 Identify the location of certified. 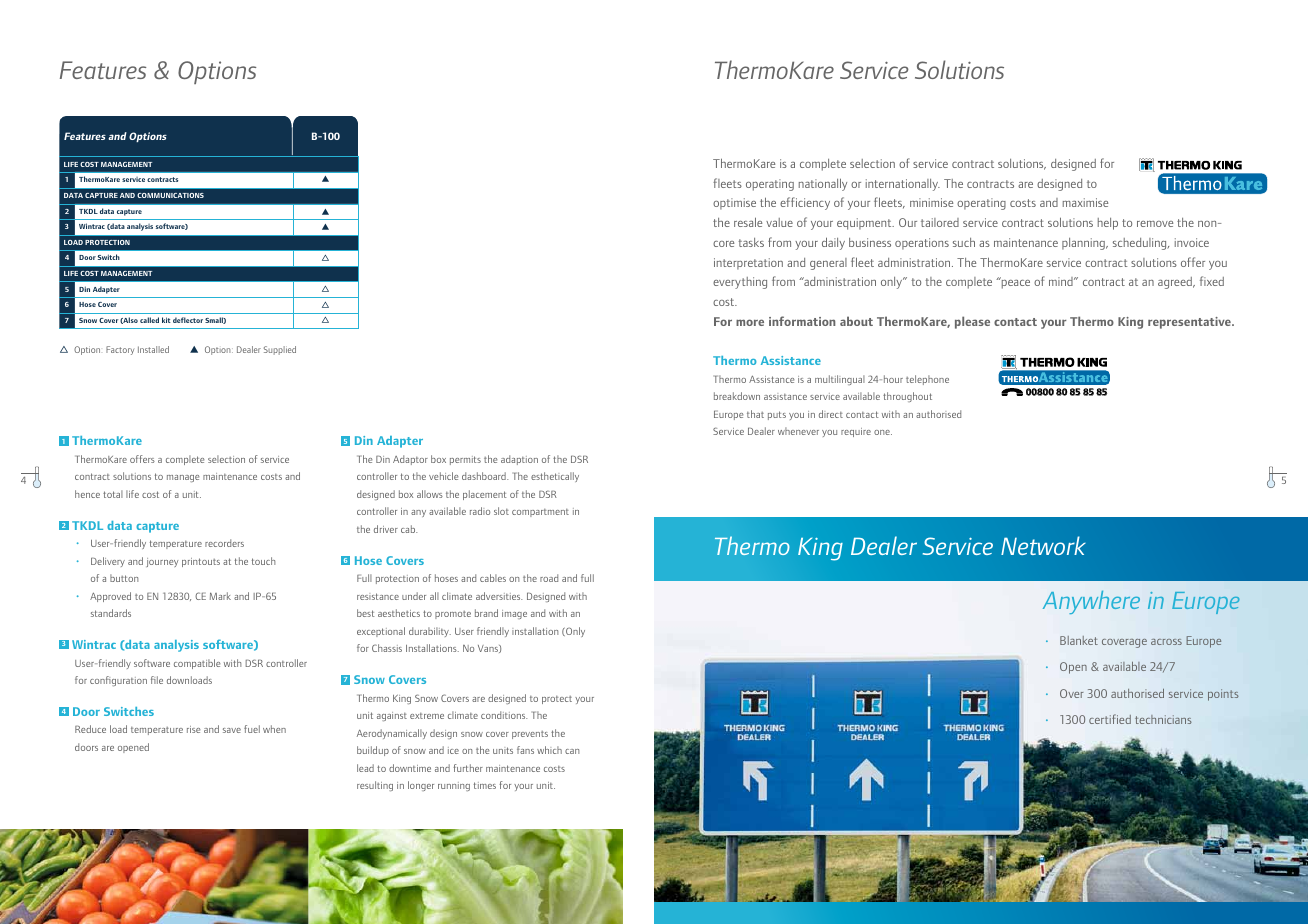
(1110, 719).
